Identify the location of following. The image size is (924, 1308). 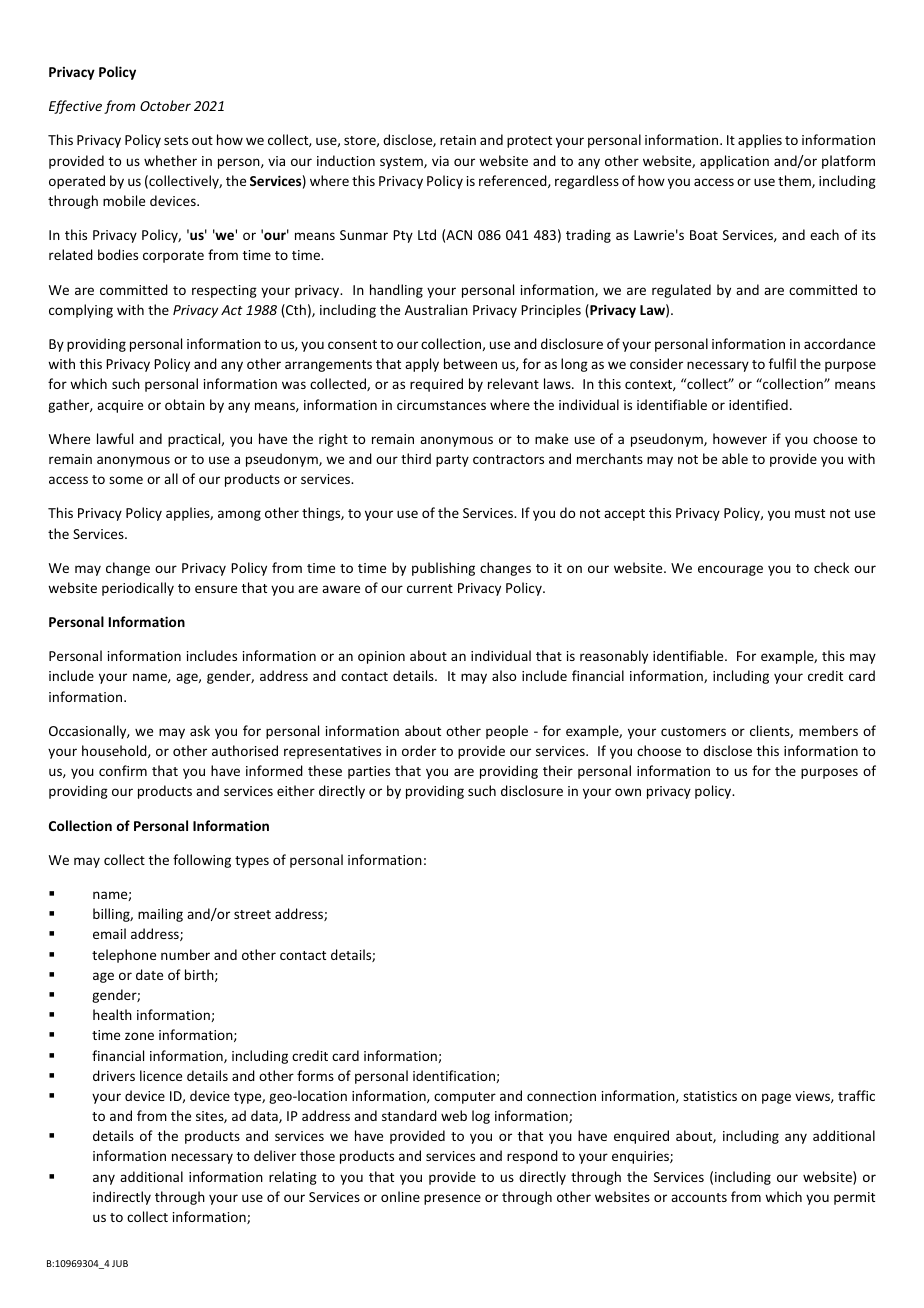
(202, 861).
